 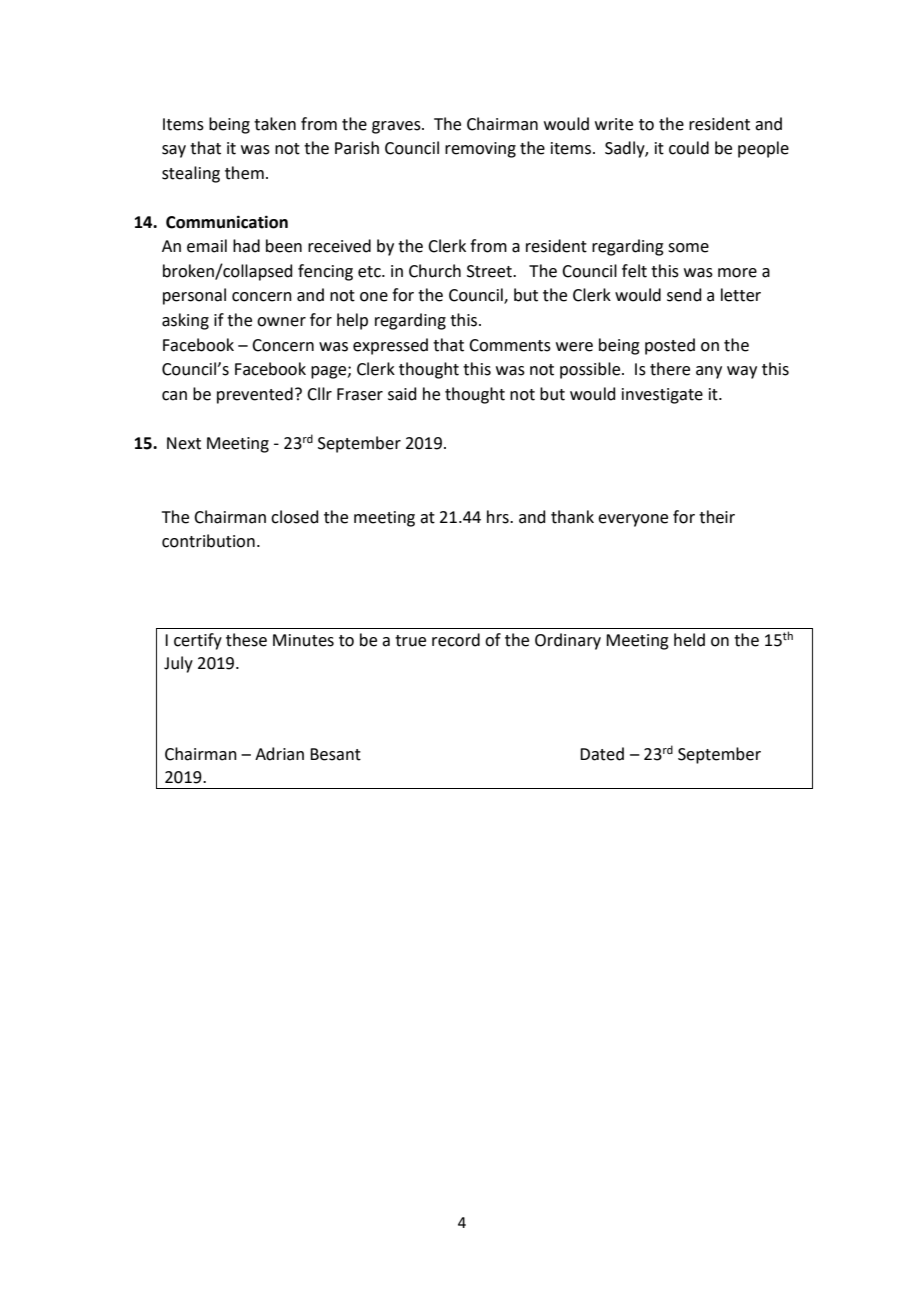 I want to click on Dated, so click(x=602, y=754).
